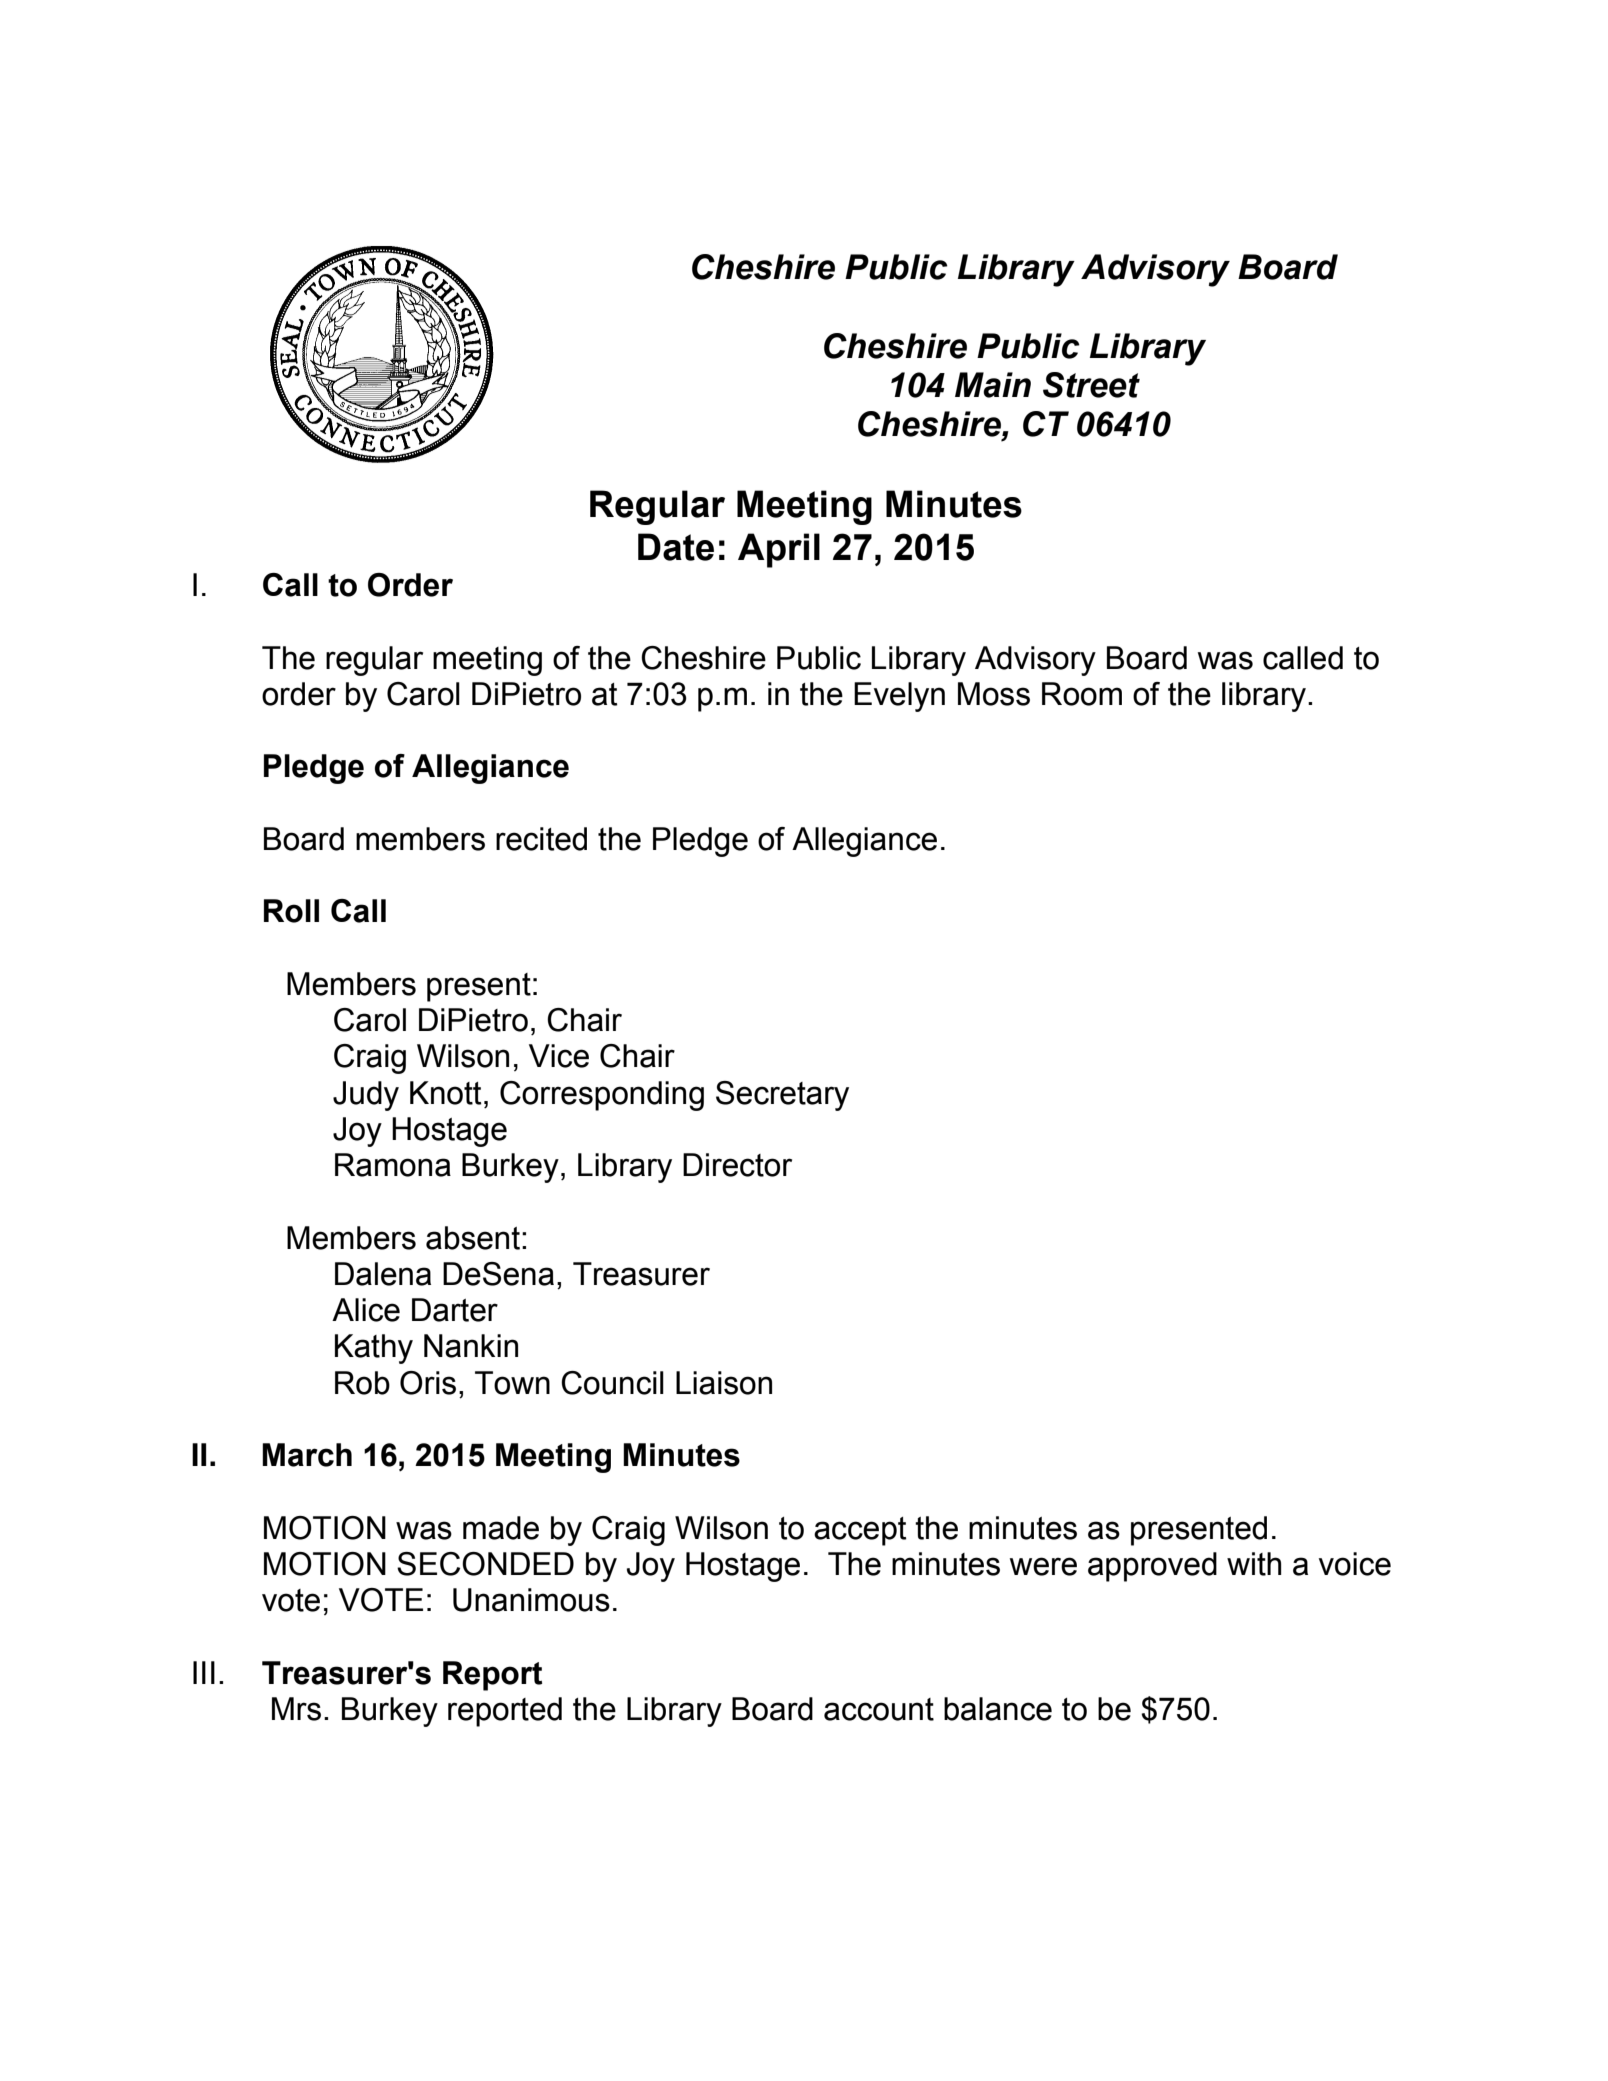  What do you see at coordinates (1082, 694) in the image?
I see `Room` at bounding box center [1082, 694].
